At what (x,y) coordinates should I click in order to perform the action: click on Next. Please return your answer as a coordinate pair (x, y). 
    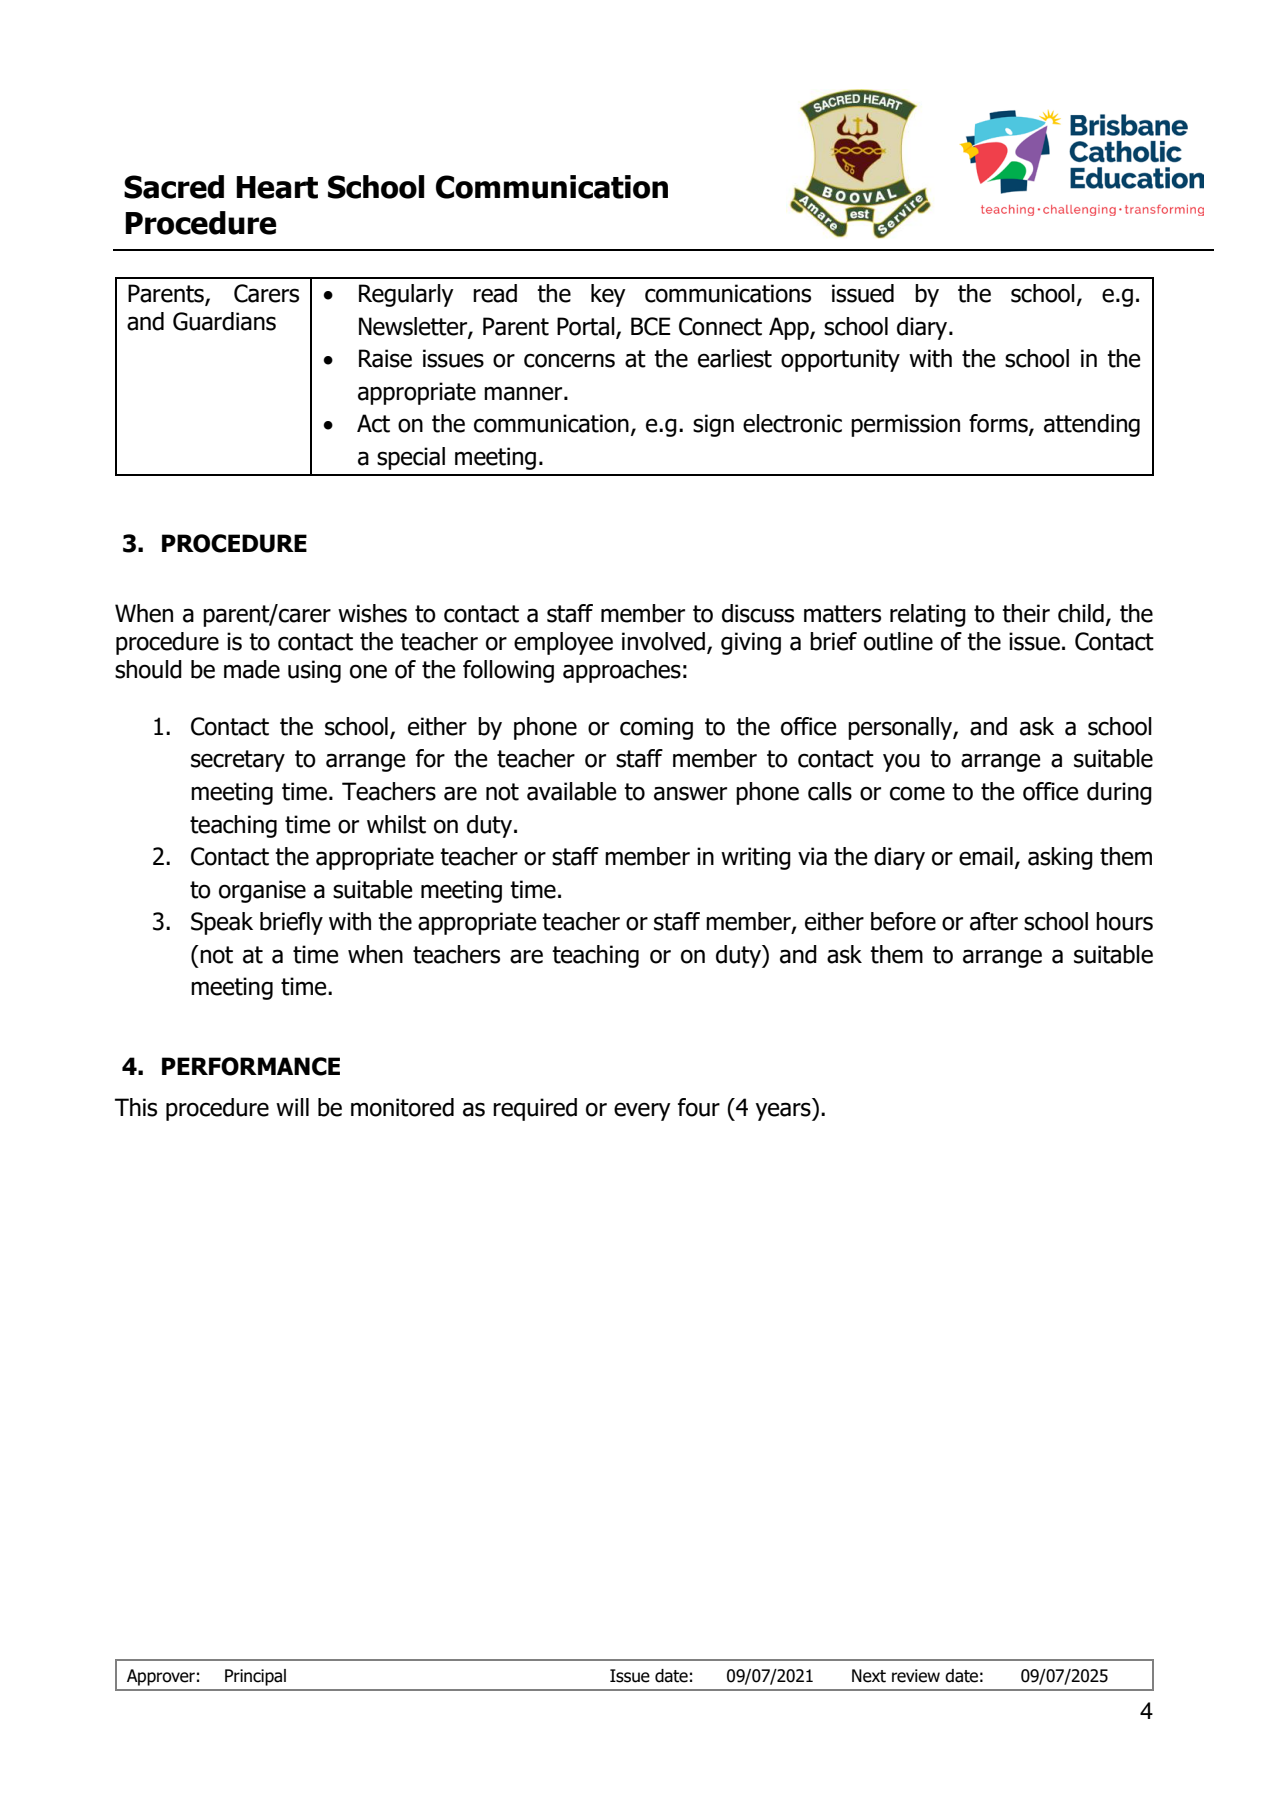
    Looking at the image, I should click on (869, 1676).
